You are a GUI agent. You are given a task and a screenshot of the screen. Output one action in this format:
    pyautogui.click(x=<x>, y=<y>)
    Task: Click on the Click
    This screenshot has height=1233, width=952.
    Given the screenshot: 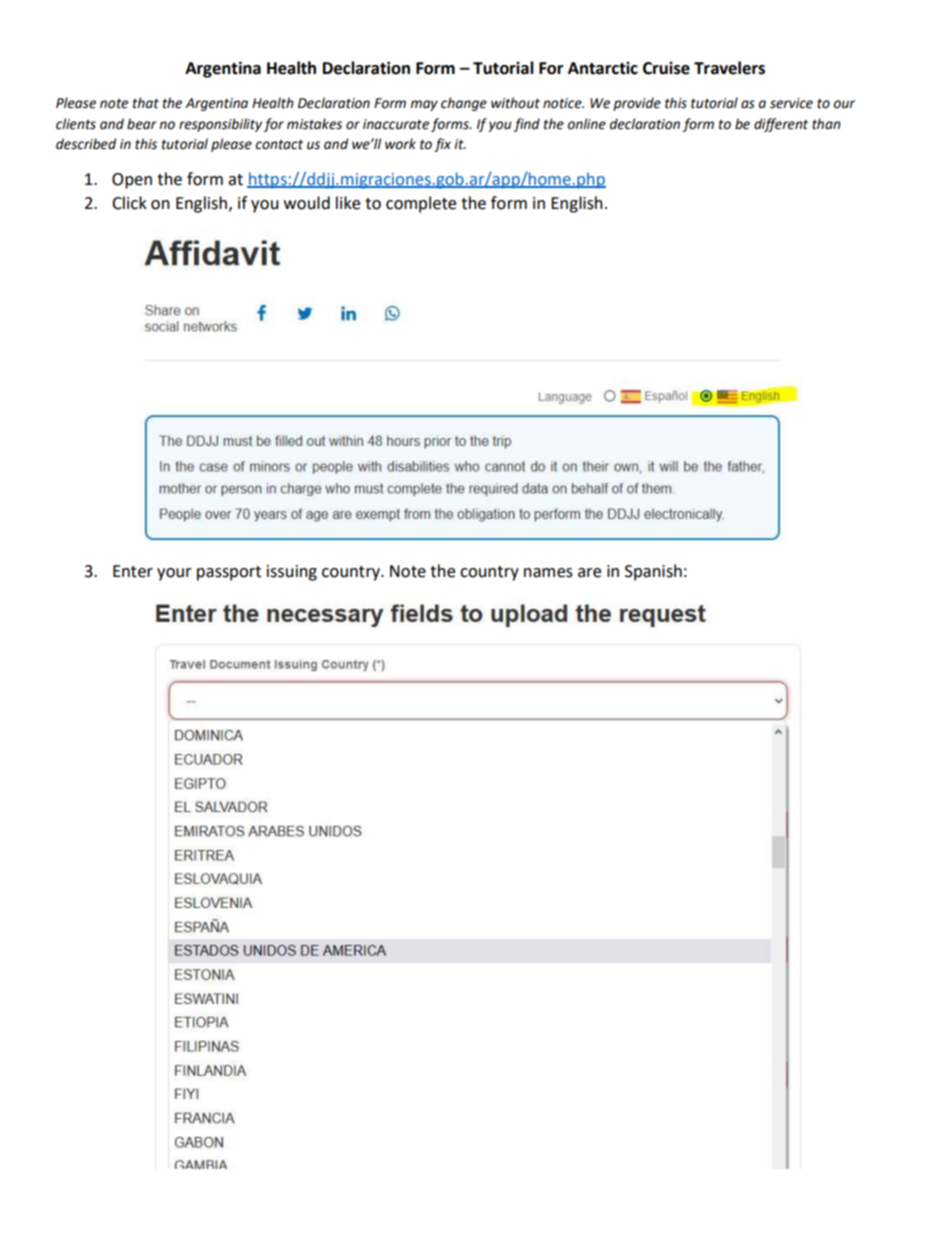 What is the action you would take?
    pyautogui.click(x=129, y=203)
